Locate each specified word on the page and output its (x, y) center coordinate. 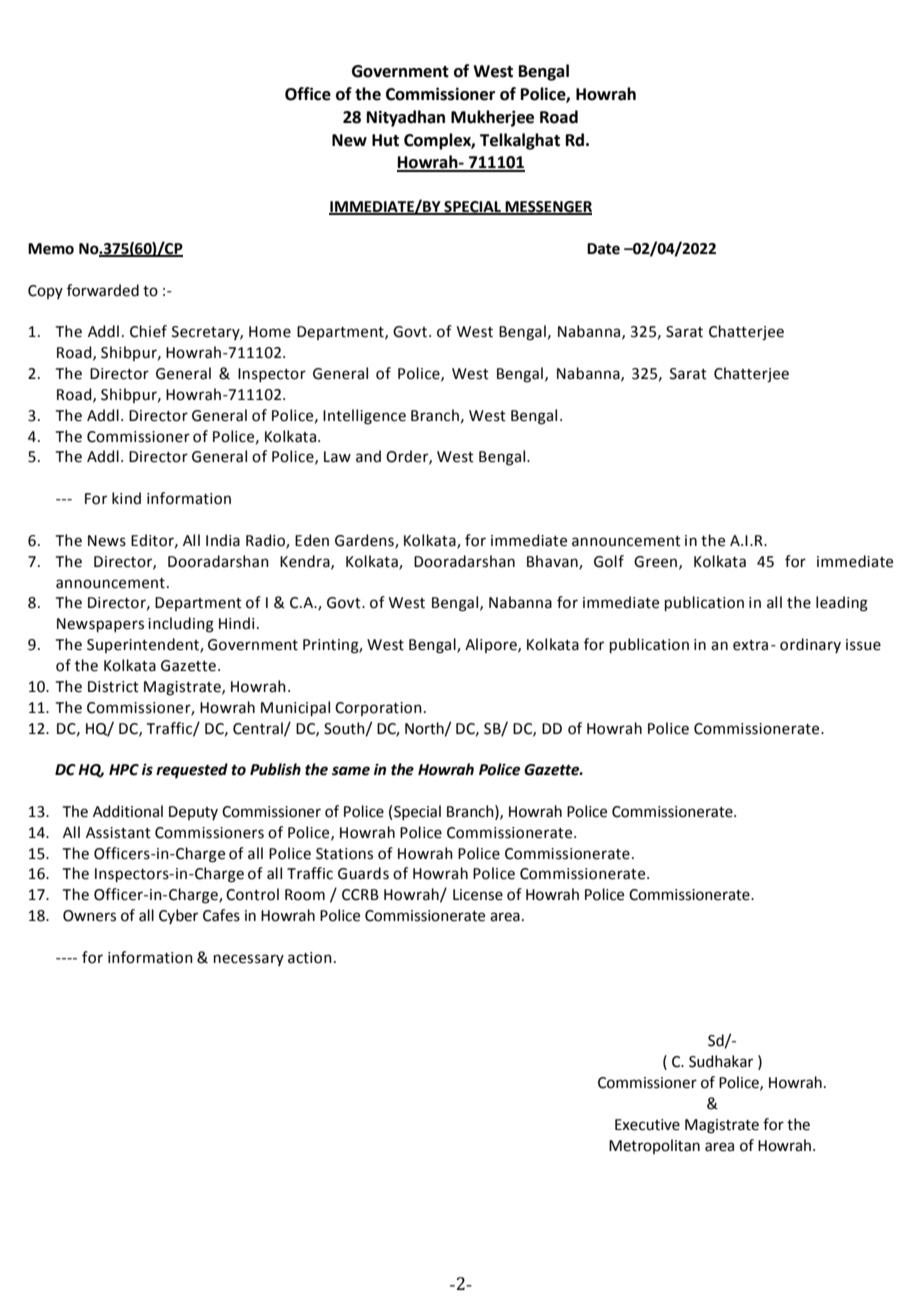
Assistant (118, 833)
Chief (148, 331)
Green (655, 562)
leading (842, 604)
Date (603, 249)
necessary (249, 960)
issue (863, 645)
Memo (51, 249)
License (478, 895)
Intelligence (364, 417)
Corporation (378, 709)
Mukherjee (492, 118)
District (113, 687)
